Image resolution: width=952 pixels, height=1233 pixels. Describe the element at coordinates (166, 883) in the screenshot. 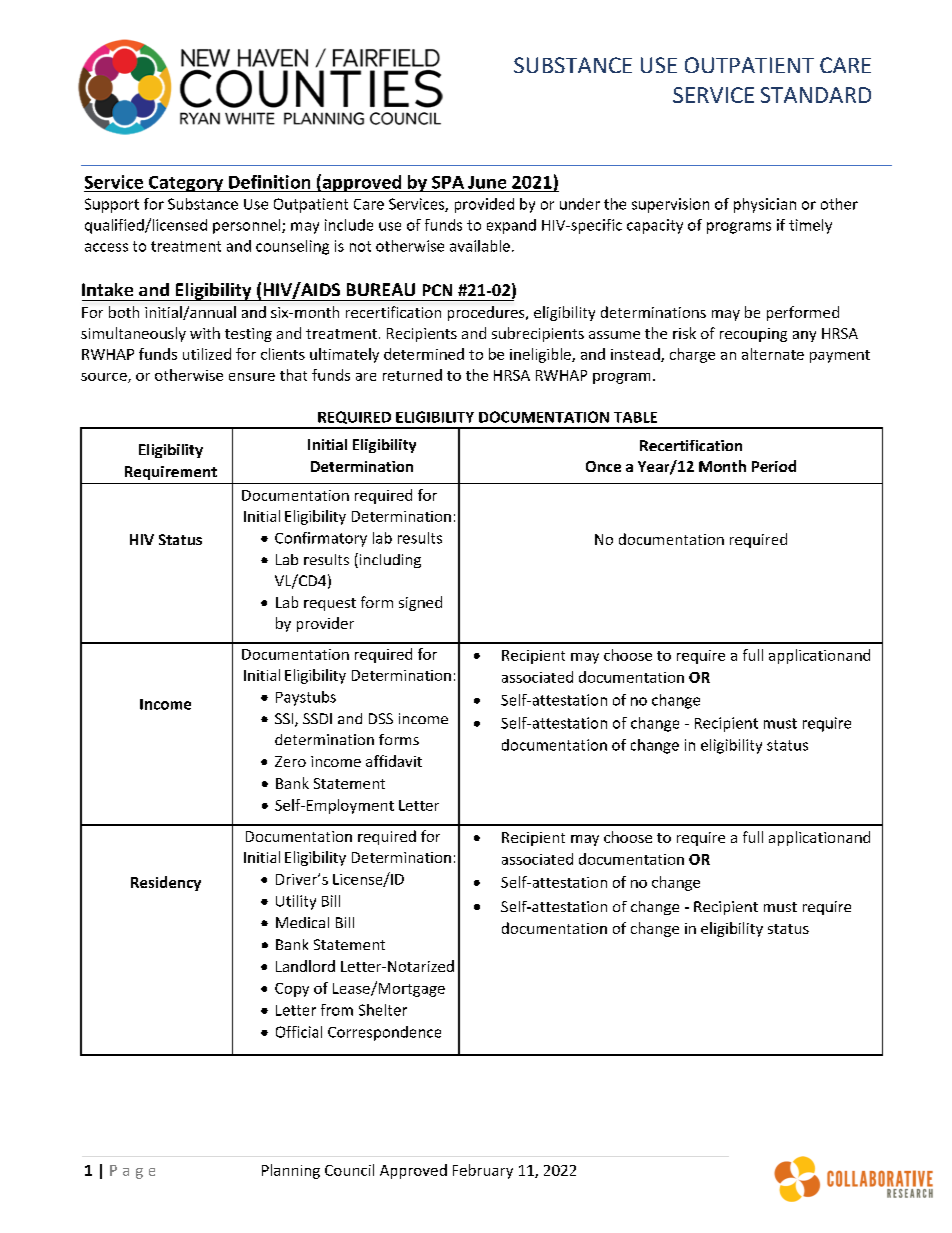

I see `Residency` at that location.
